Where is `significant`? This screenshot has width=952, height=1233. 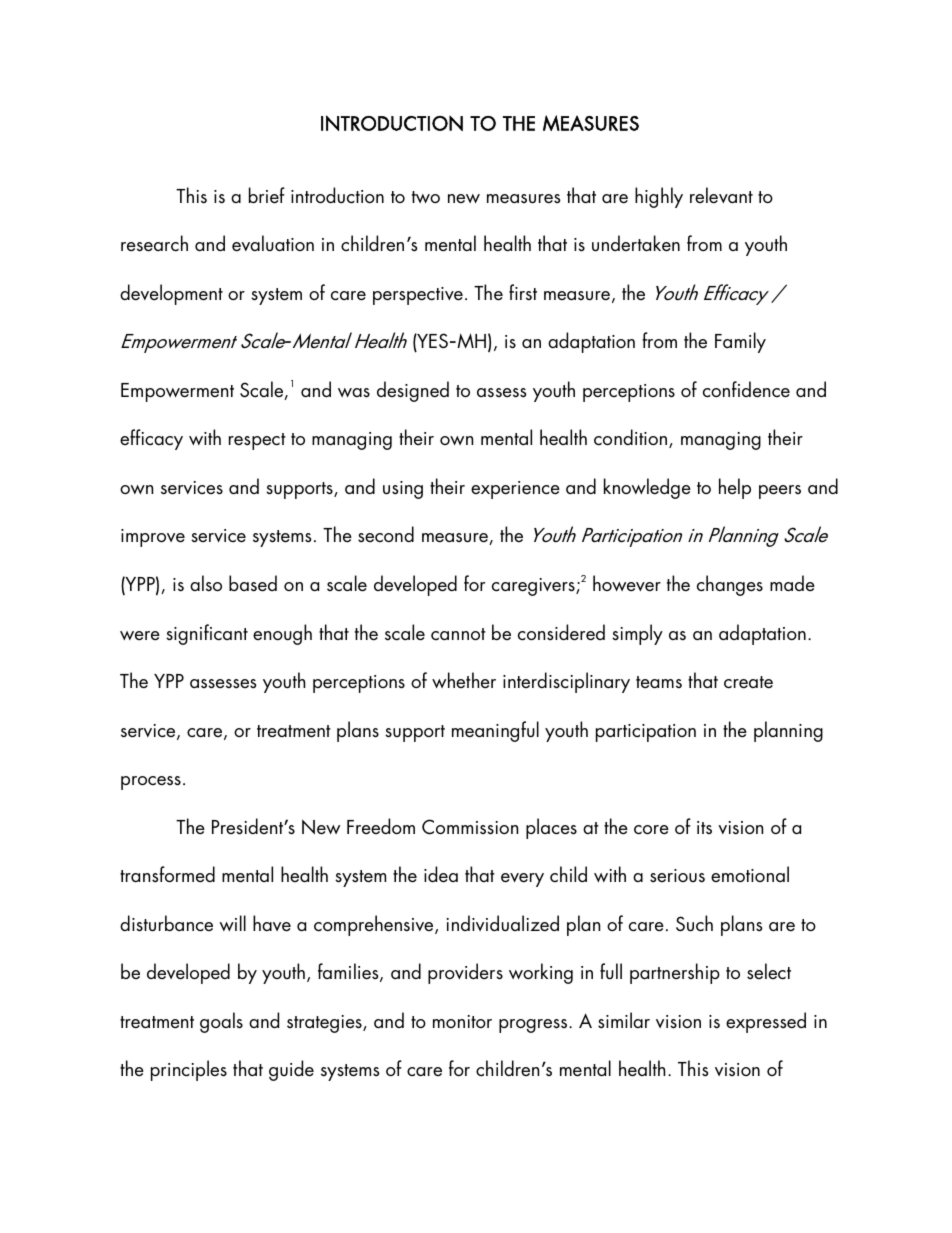
significant is located at coordinates (207, 634).
